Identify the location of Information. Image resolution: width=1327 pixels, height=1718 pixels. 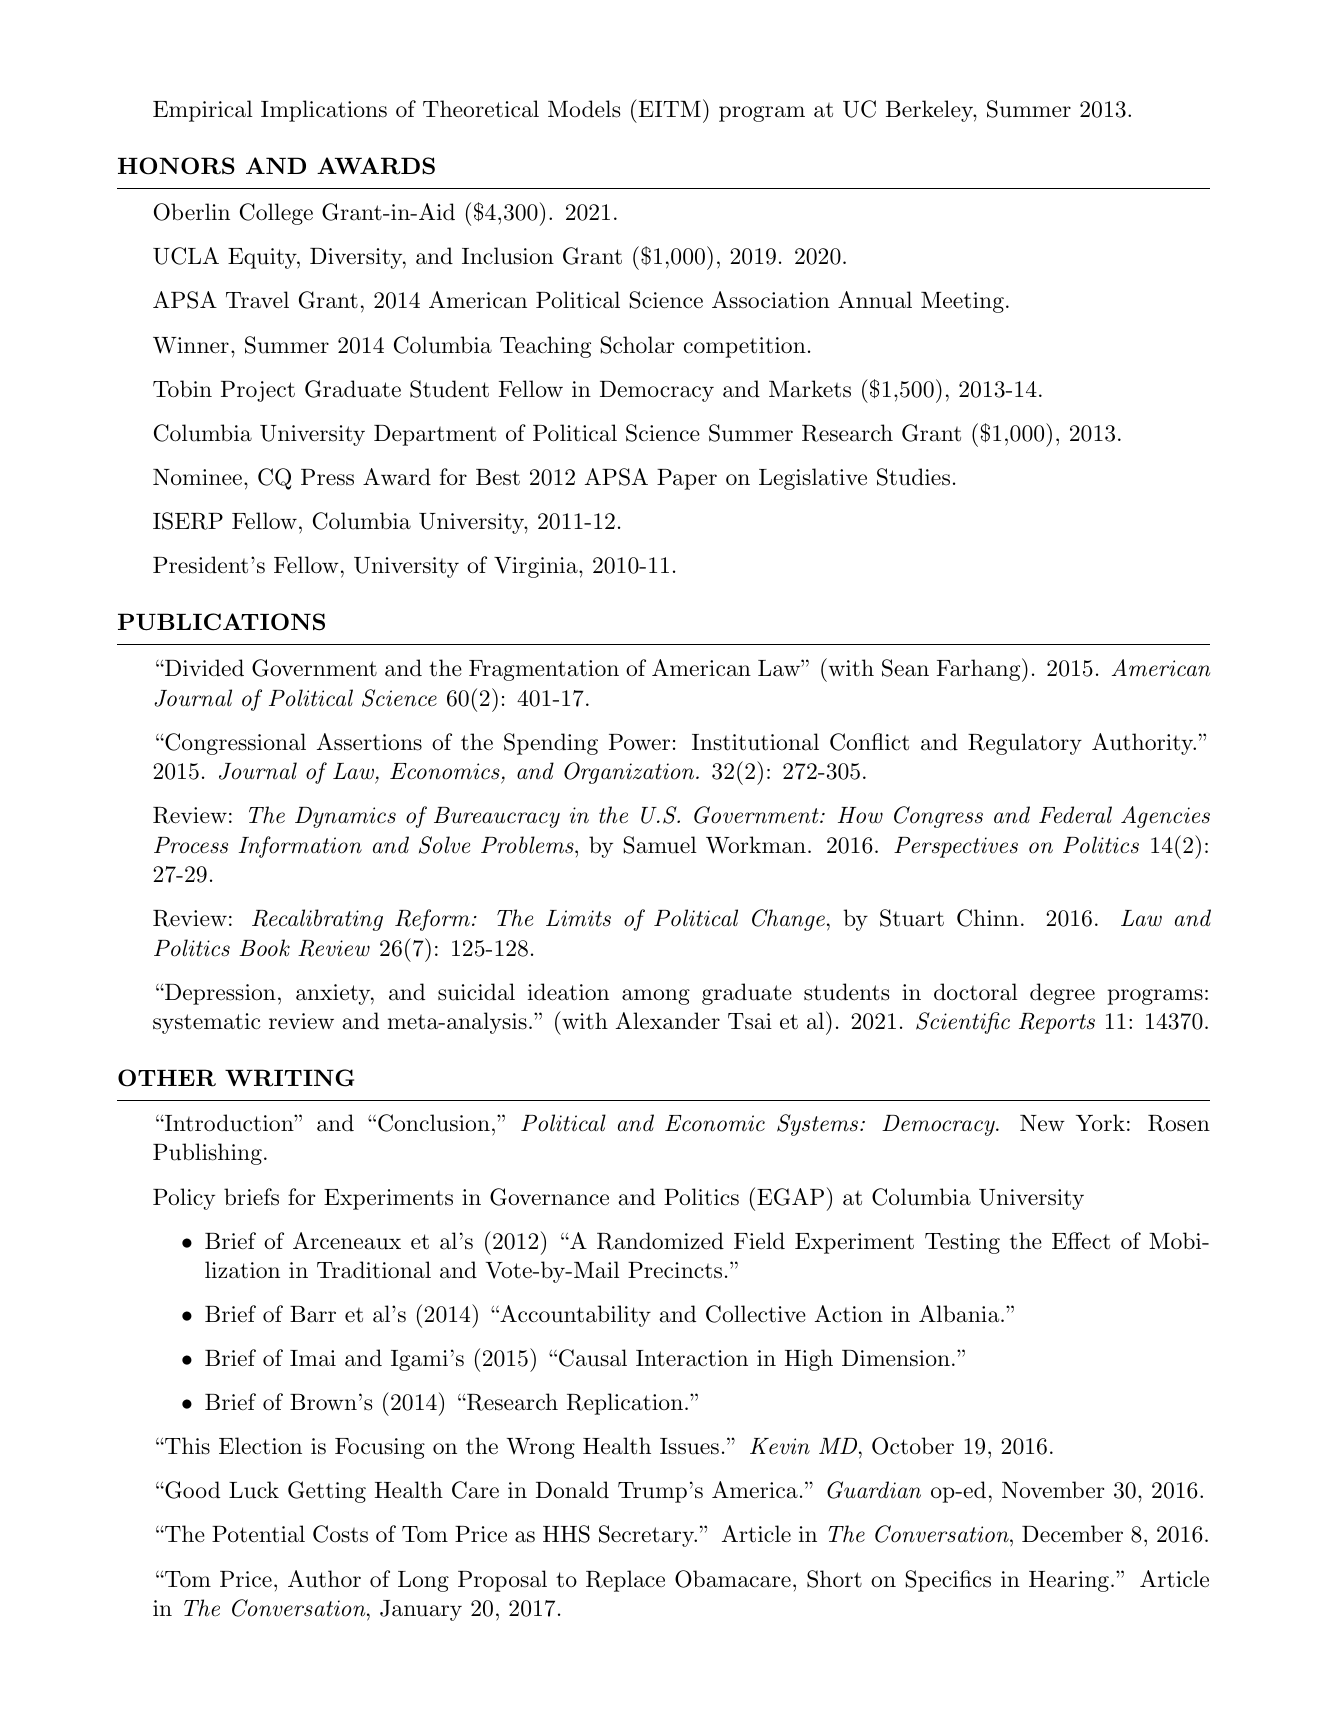
(300, 847).
